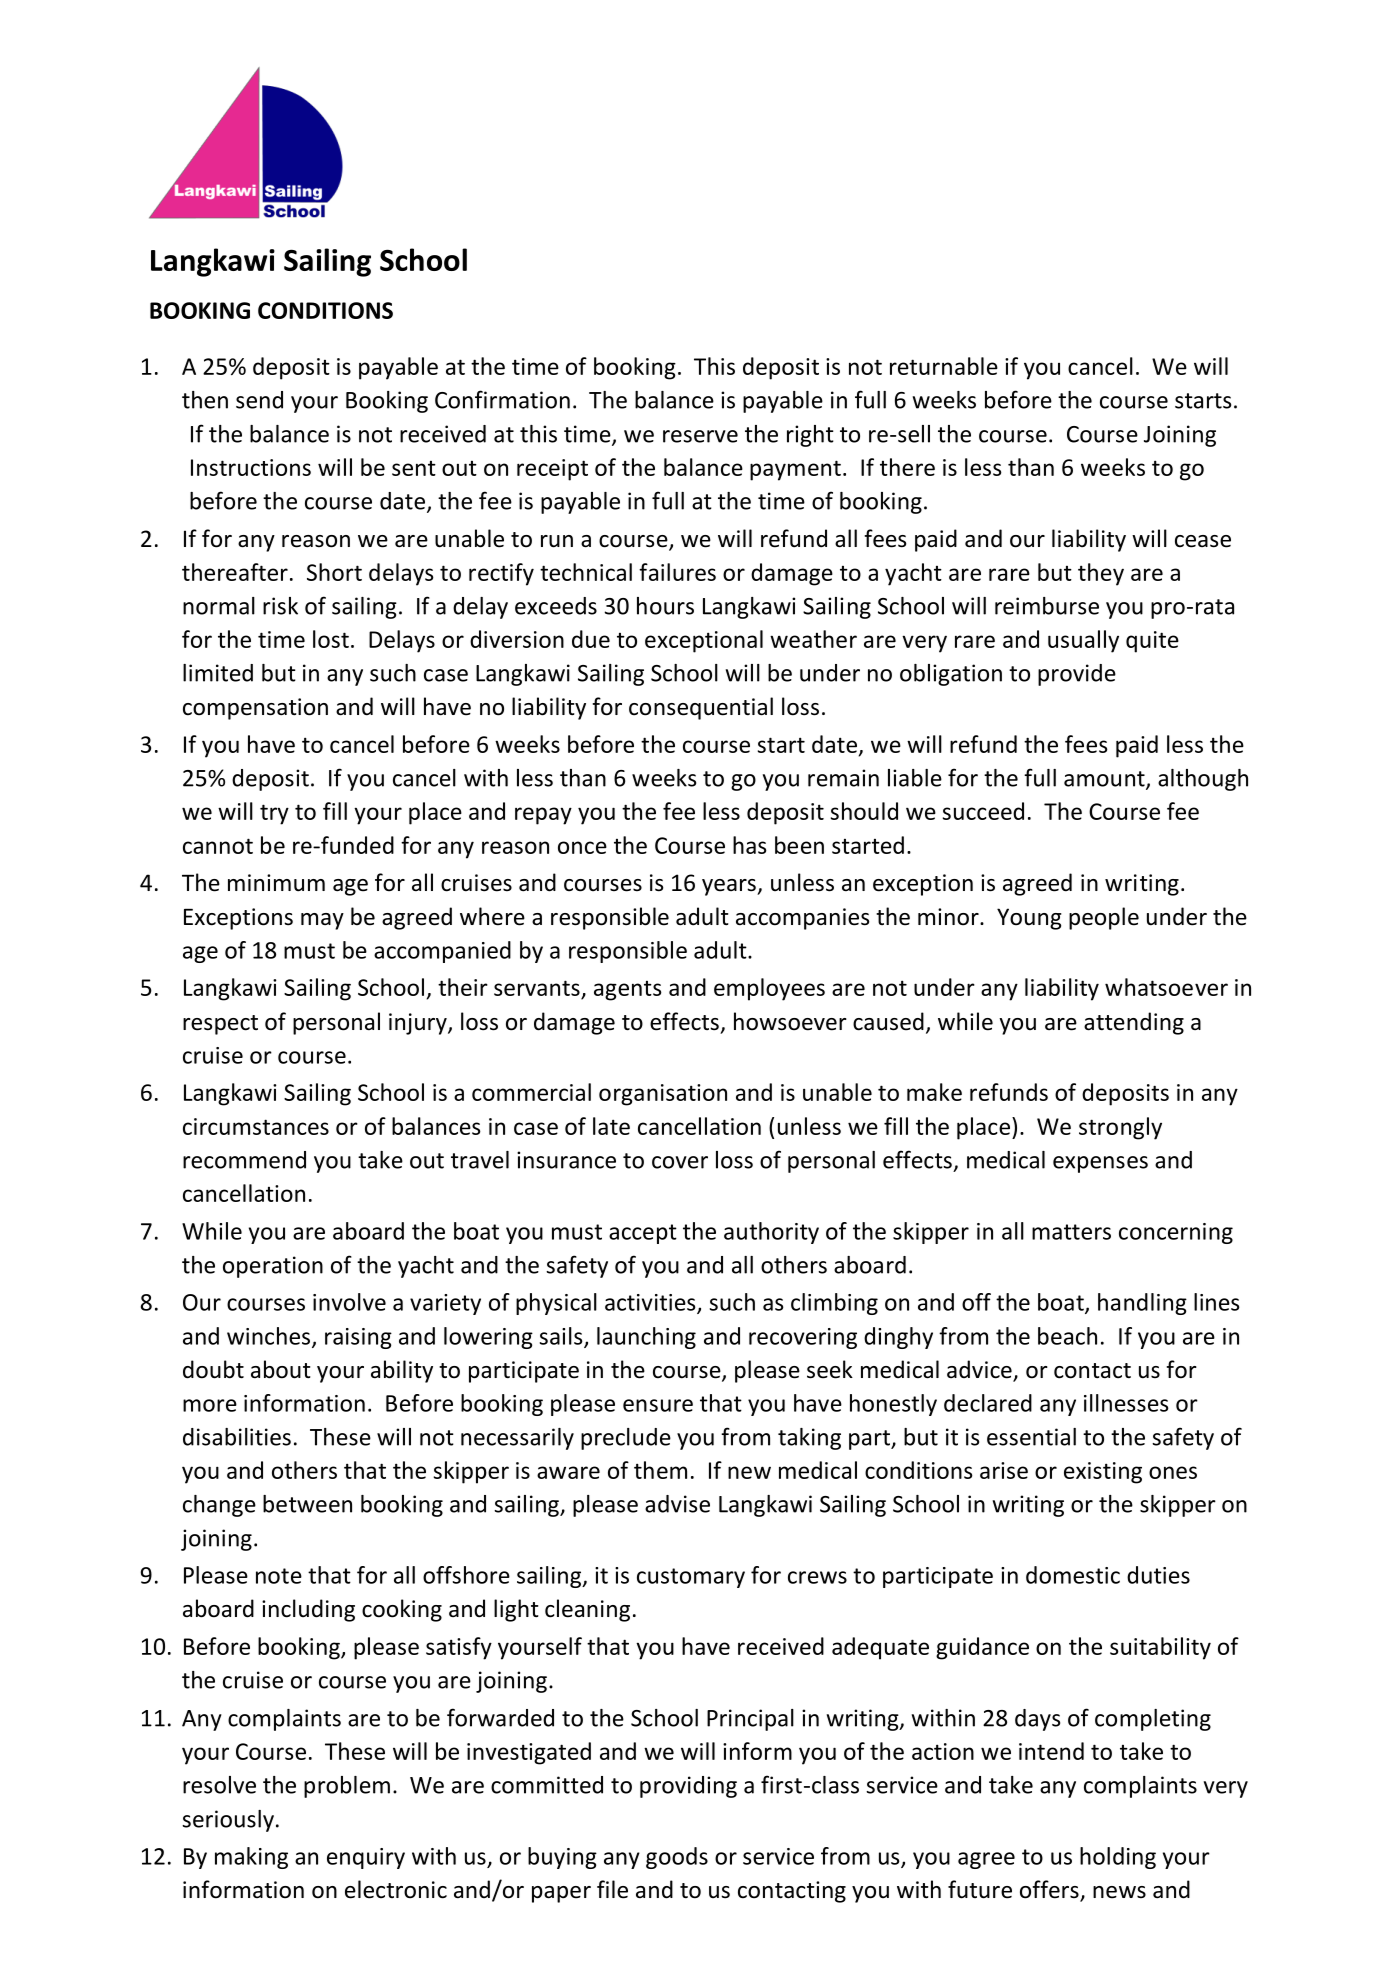  What do you see at coordinates (700, 436) in the document?
I see `reserve` at bounding box center [700, 436].
